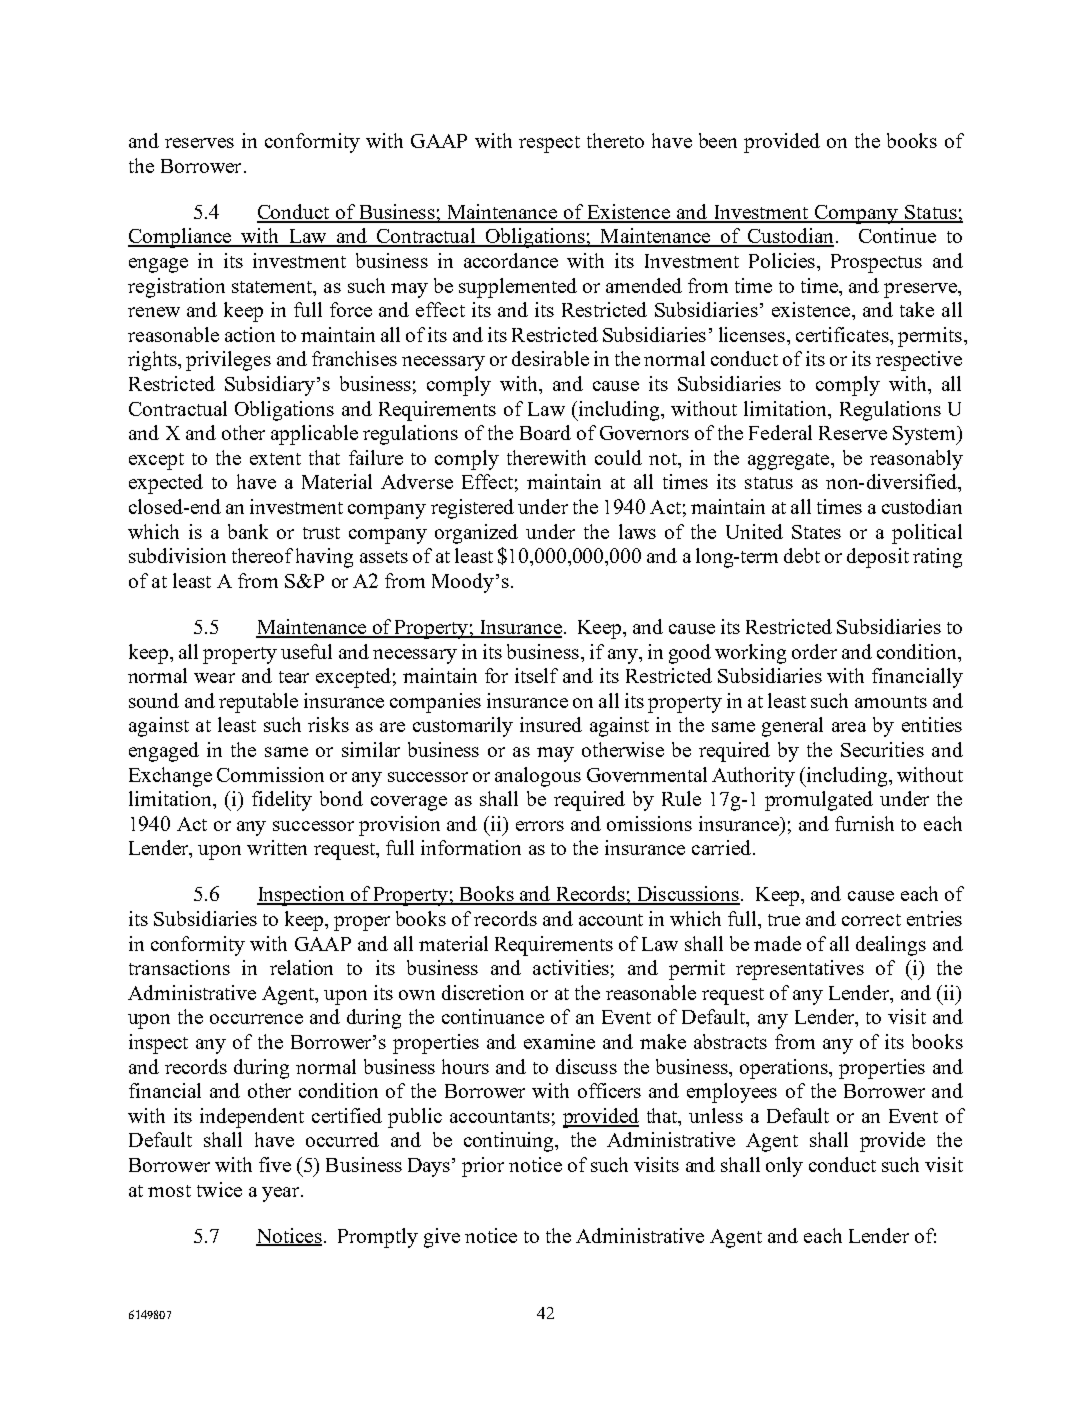  Describe the element at coordinates (897, 235) in the image. I see `Continue` at that location.
